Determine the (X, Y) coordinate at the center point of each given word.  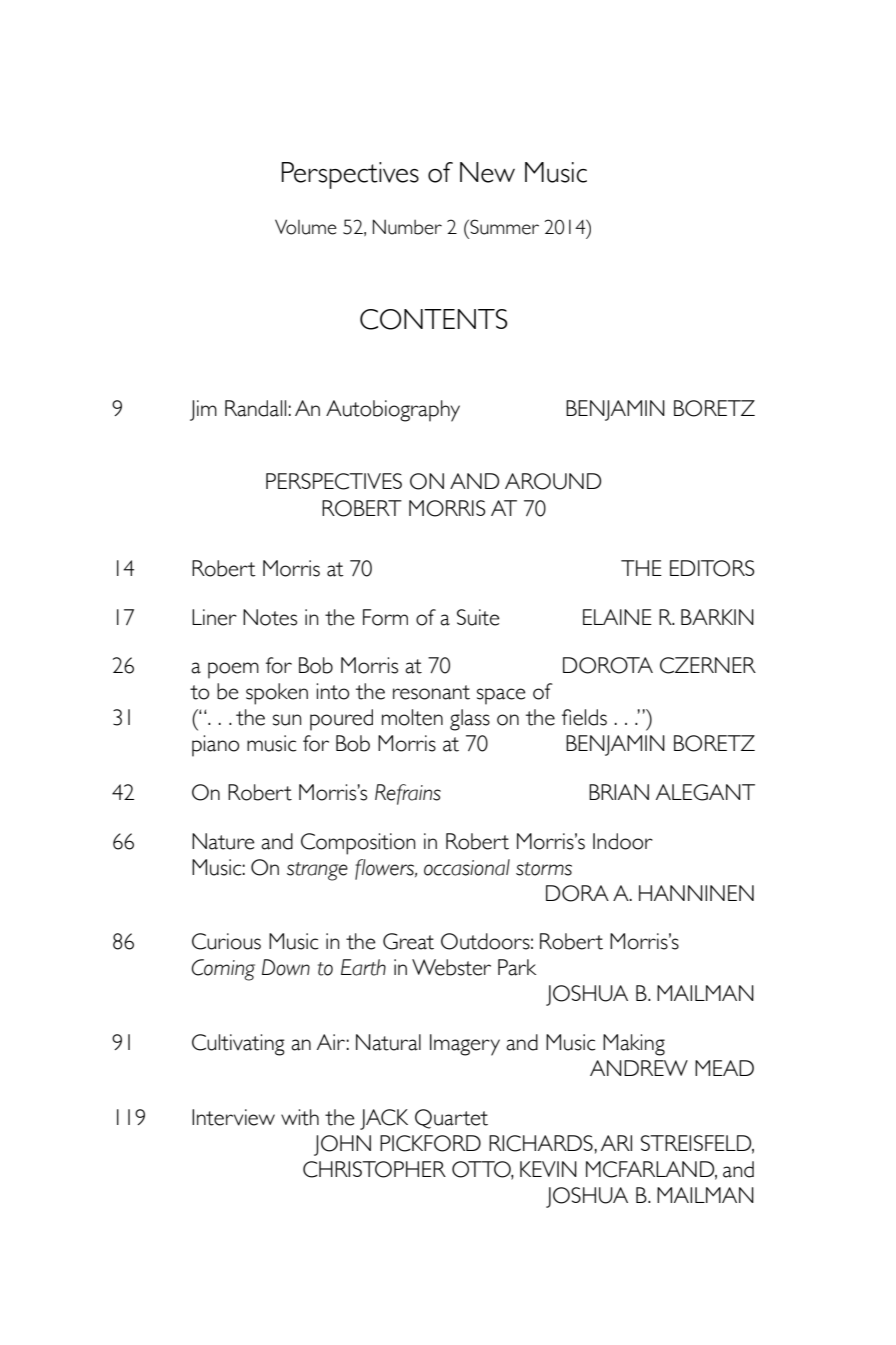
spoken (277, 694)
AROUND (553, 481)
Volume (306, 227)
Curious (226, 941)
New (487, 172)
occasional (467, 867)
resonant (431, 692)
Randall (255, 408)
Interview (233, 1117)
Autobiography (393, 411)
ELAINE (617, 617)
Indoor (623, 841)
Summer (503, 227)
